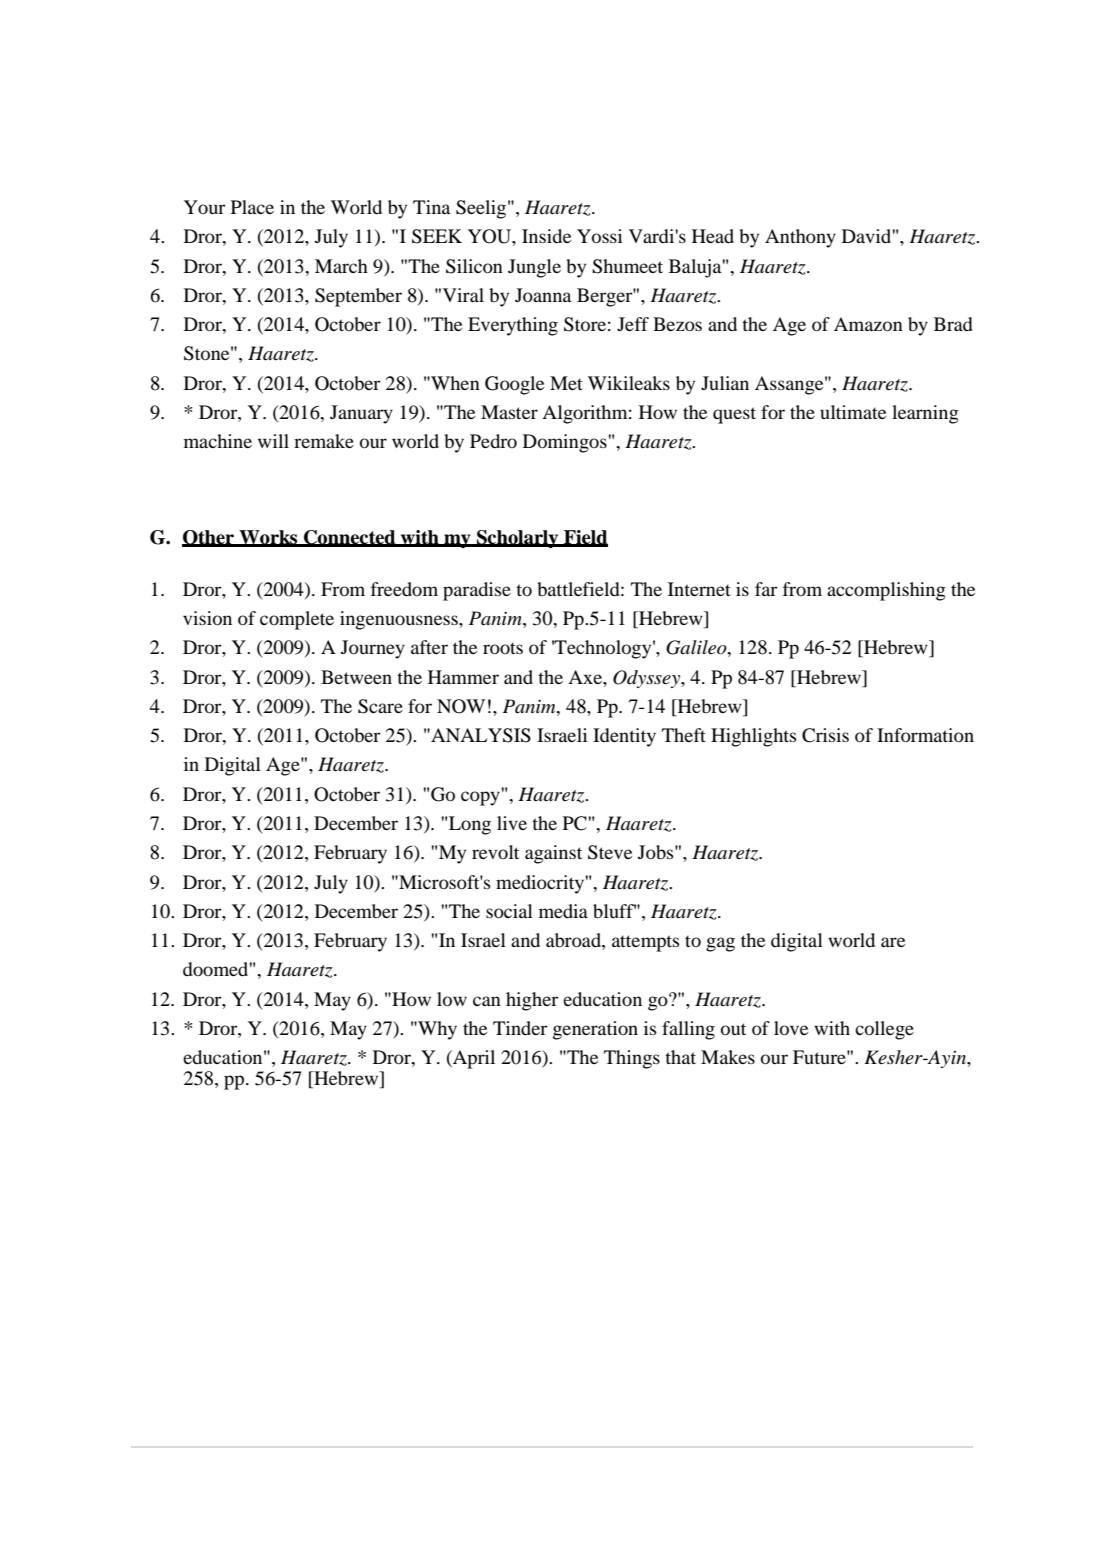  What do you see at coordinates (886, 591) in the document?
I see `accomplishing` at bounding box center [886, 591].
